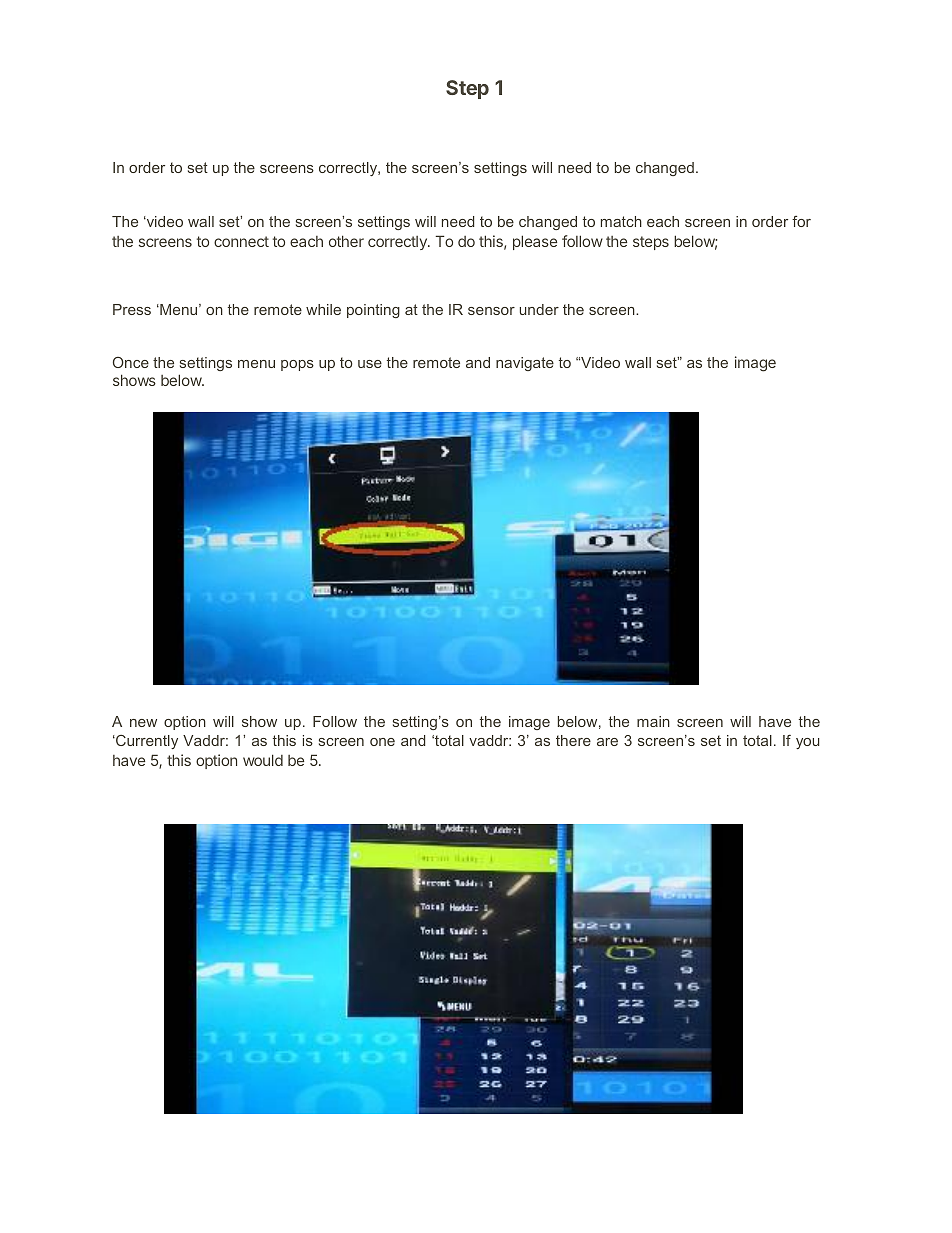  Describe the element at coordinates (241, 241) in the screenshot. I see `connect` at that location.
